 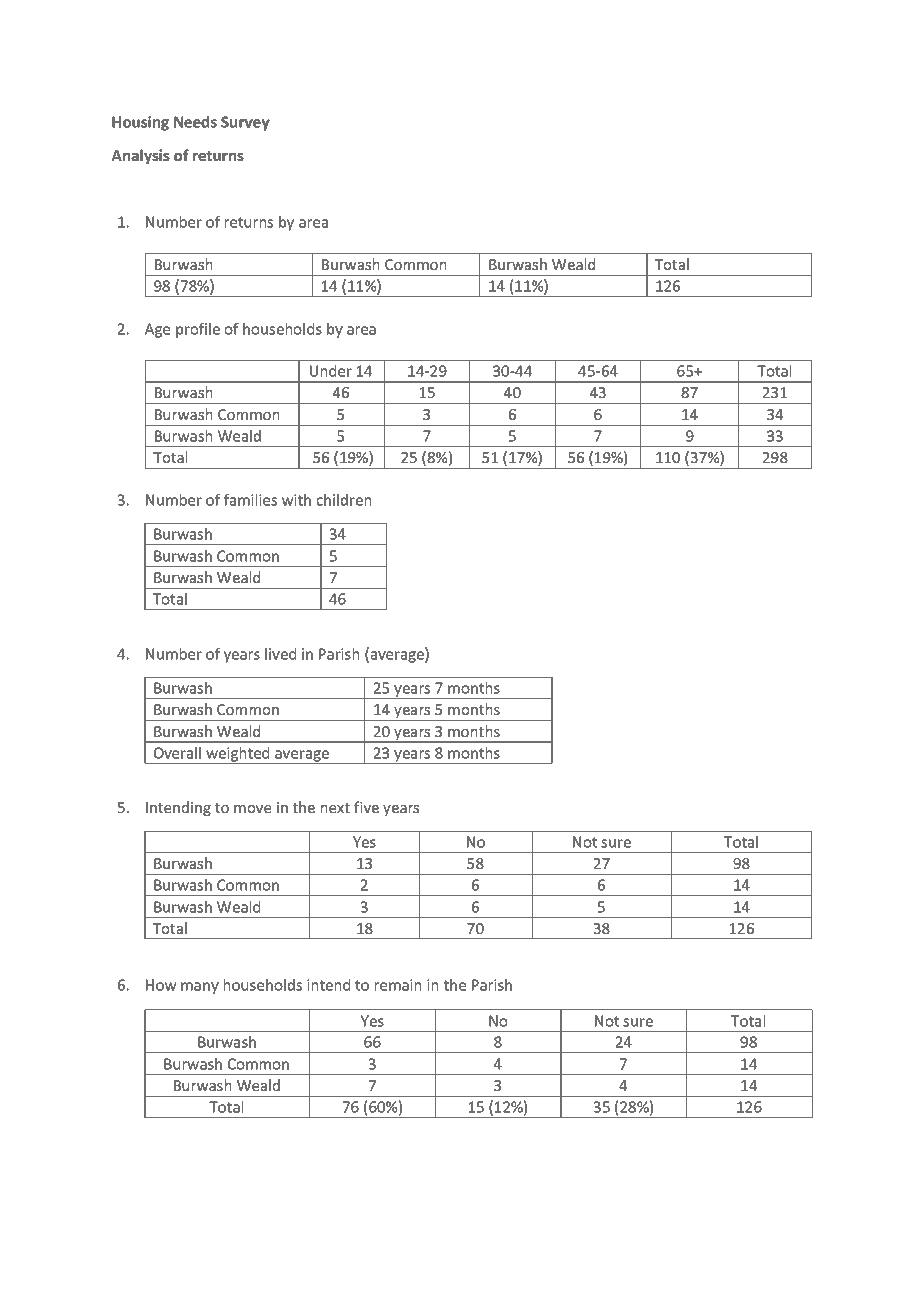 I want to click on Needs, so click(x=195, y=122).
